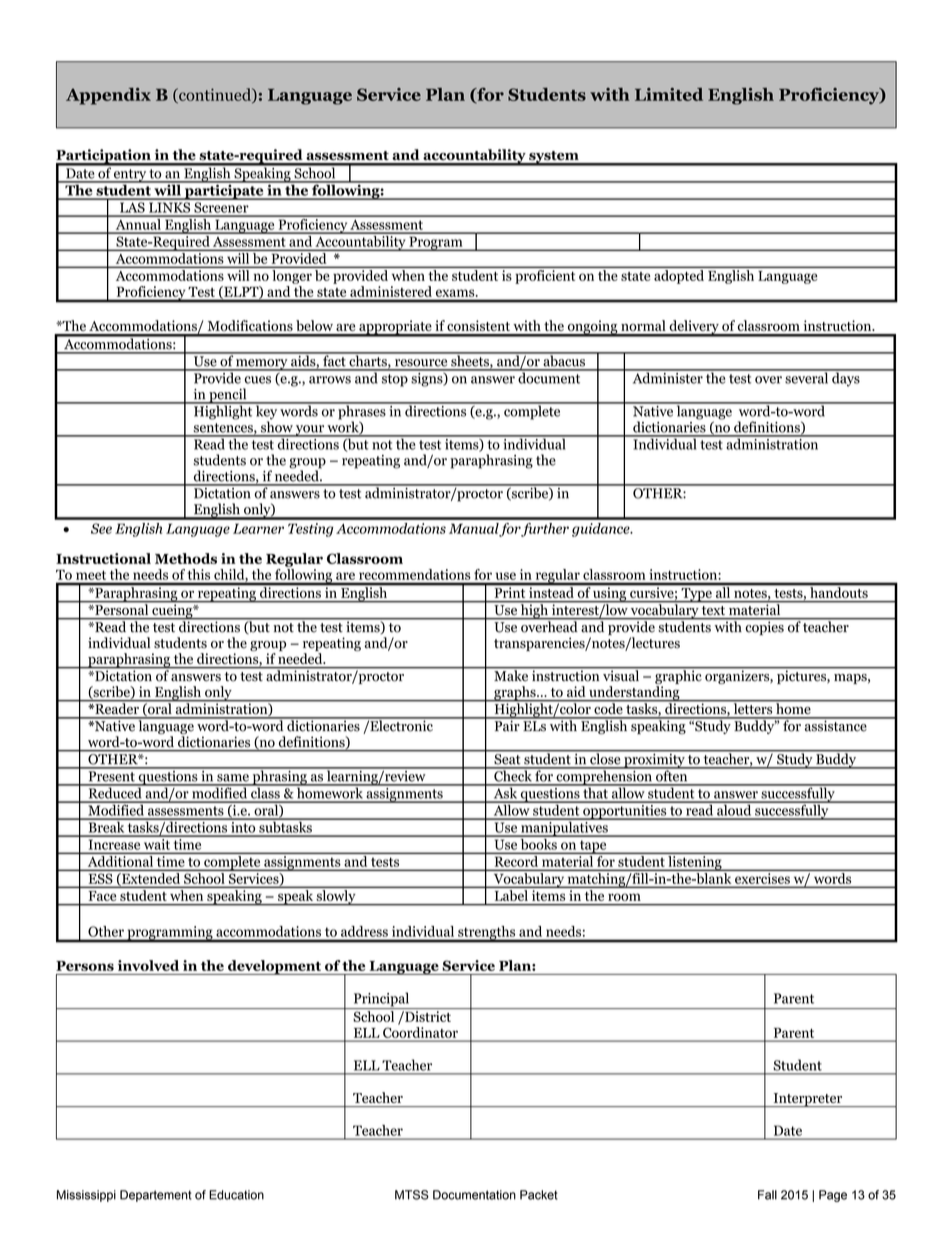  What do you see at coordinates (364, 931) in the screenshot?
I see `address` at bounding box center [364, 931].
